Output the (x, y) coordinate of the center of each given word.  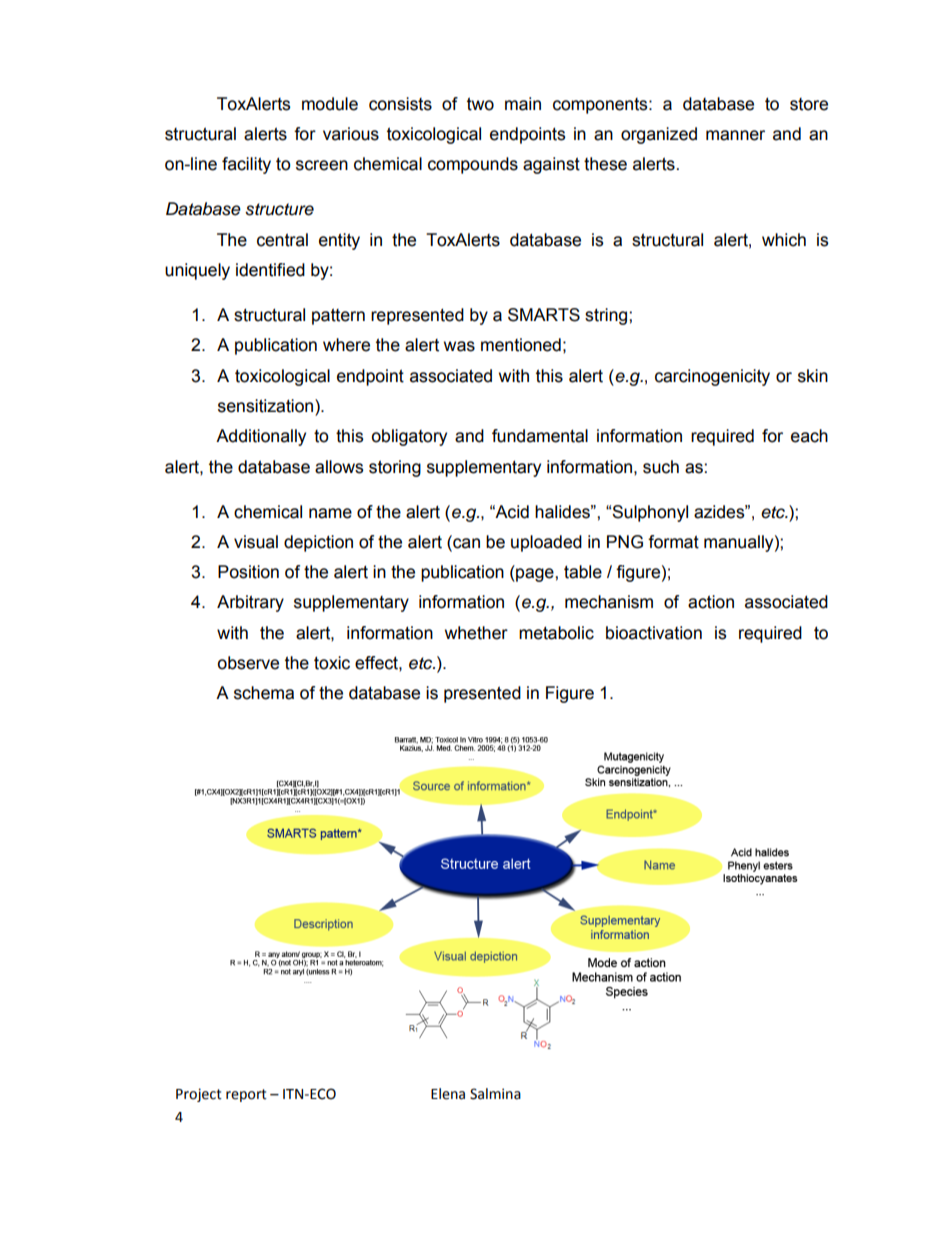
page (535, 575)
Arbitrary (250, 603)
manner (735, 135)
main (523, 104)
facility (246, 165)
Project (199, 1095)
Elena (448, 1094)
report (246, 1095)
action (711, 602)
